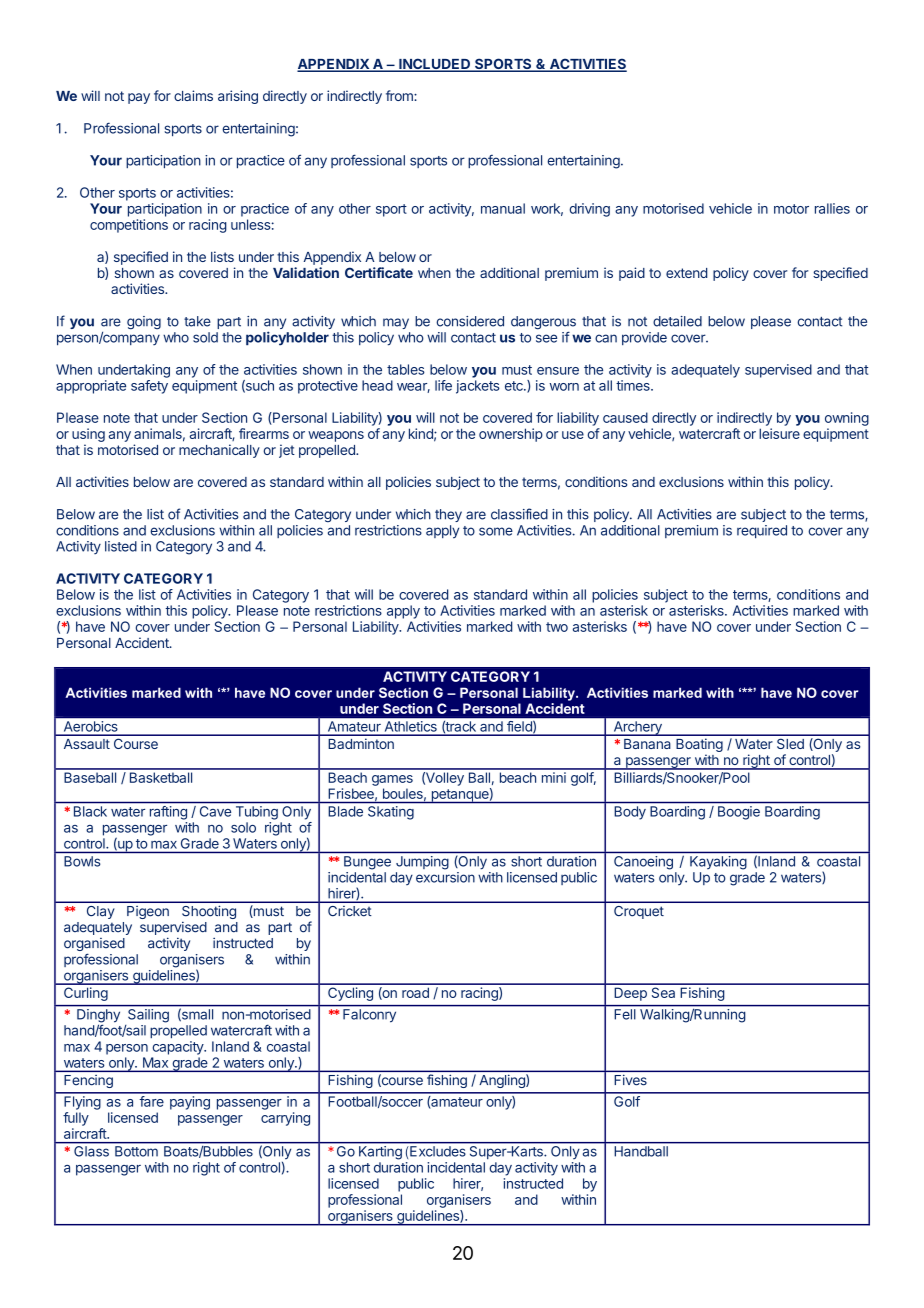 This screenshot has height=1308, width=924. Describe the element at coordinates (369, 1015) in the screenshot. I see `Falconry` at that location.
